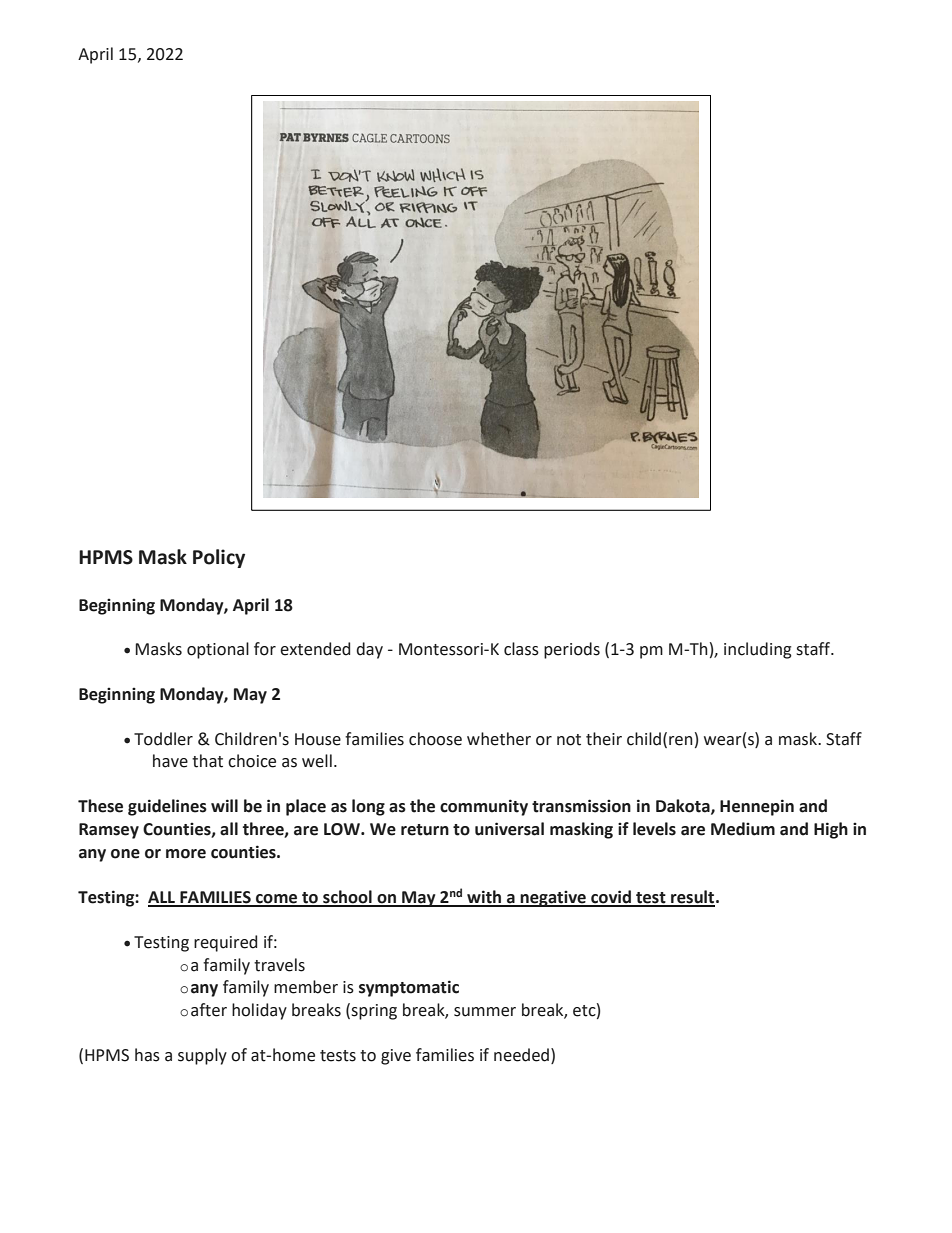  Describe the element at coordinates (758, 650) in the screenshot. I see `including` at that location.
